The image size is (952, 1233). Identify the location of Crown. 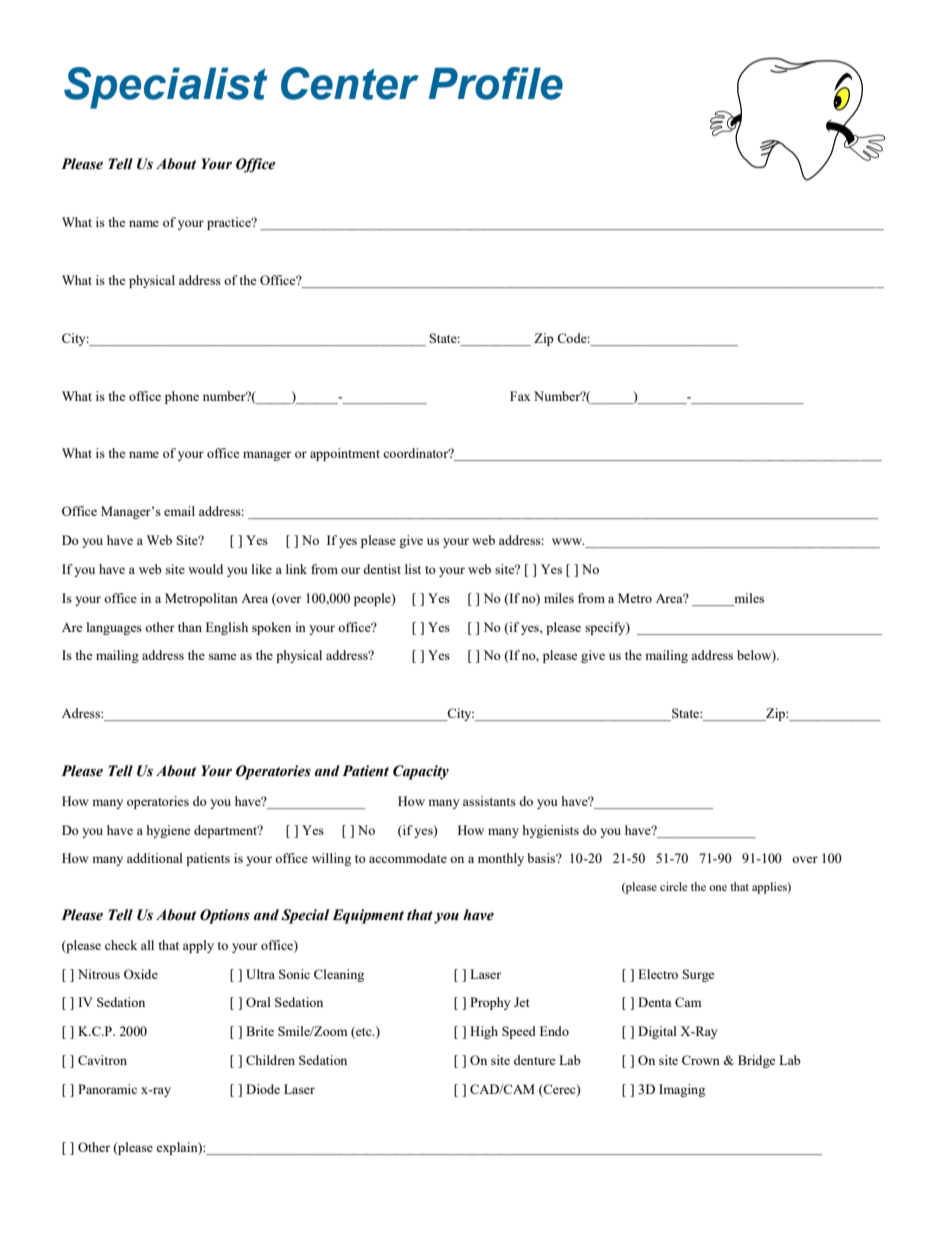
(701, 1060).
